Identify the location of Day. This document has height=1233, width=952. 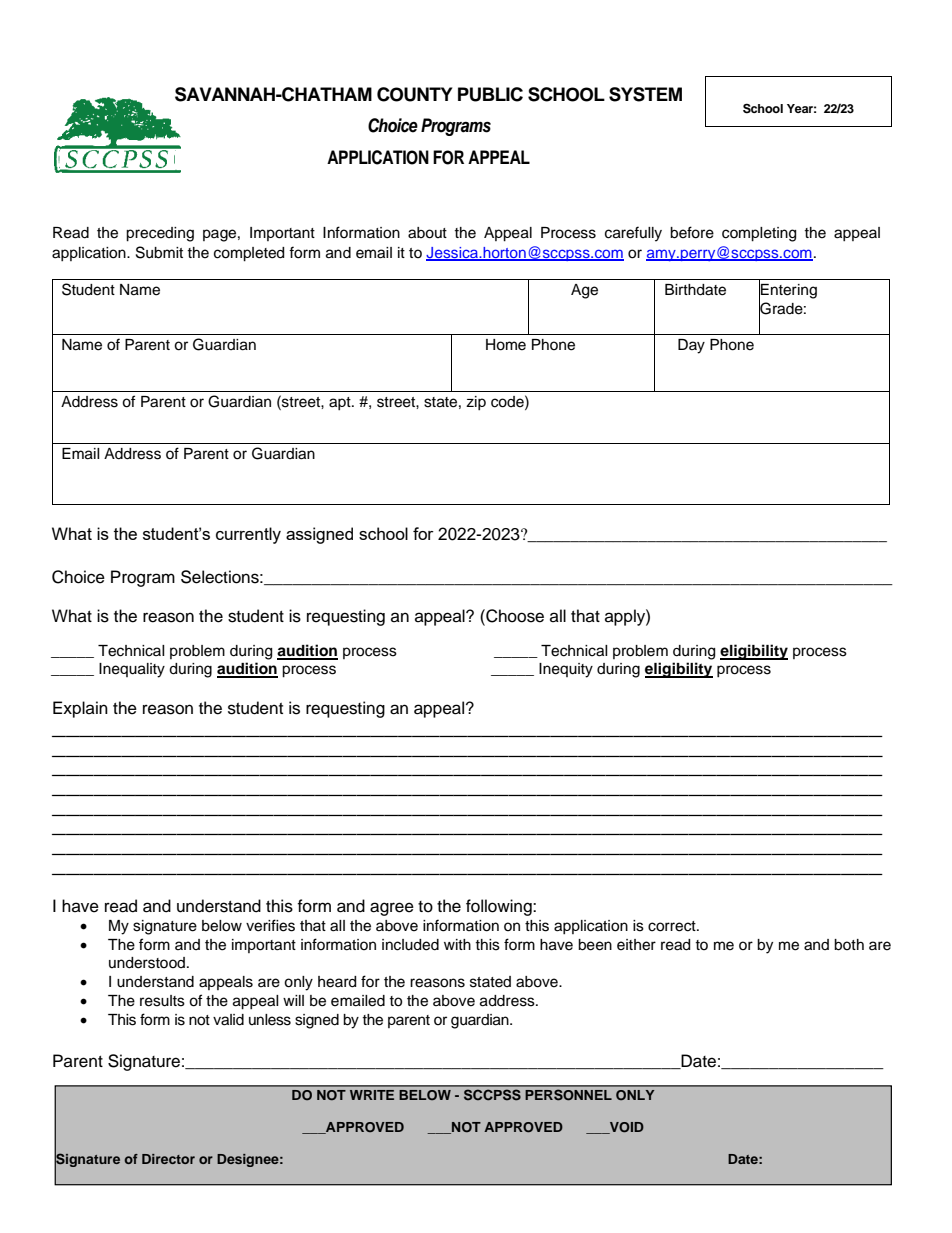
(691, 346).
